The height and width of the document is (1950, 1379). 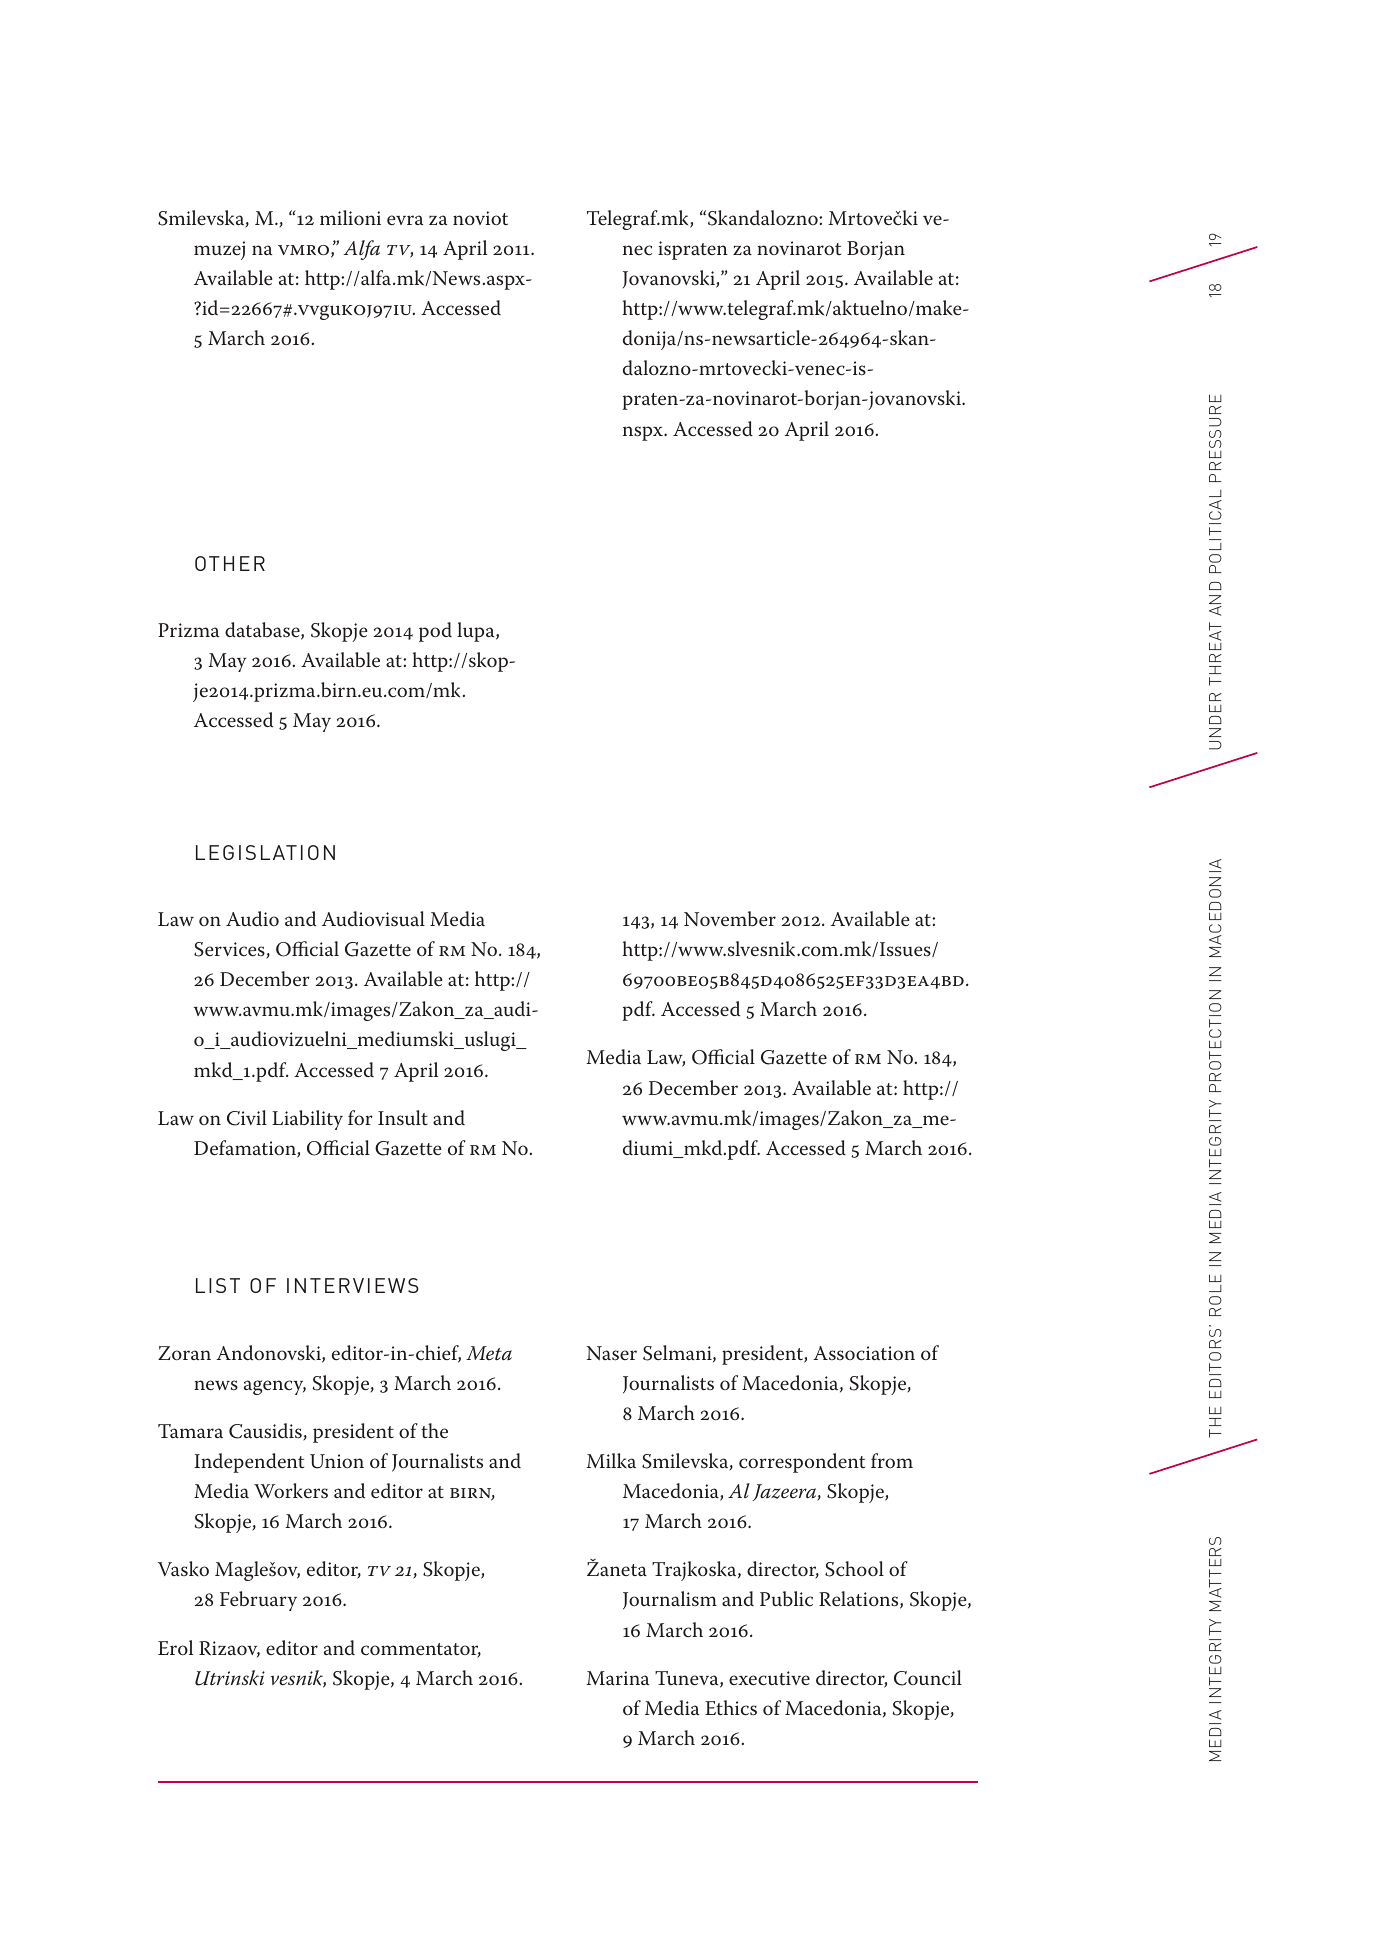 What do you see at coordinates (802, 1463) in the document?
I see `correspondent` at bounding box center [802, 1463].
